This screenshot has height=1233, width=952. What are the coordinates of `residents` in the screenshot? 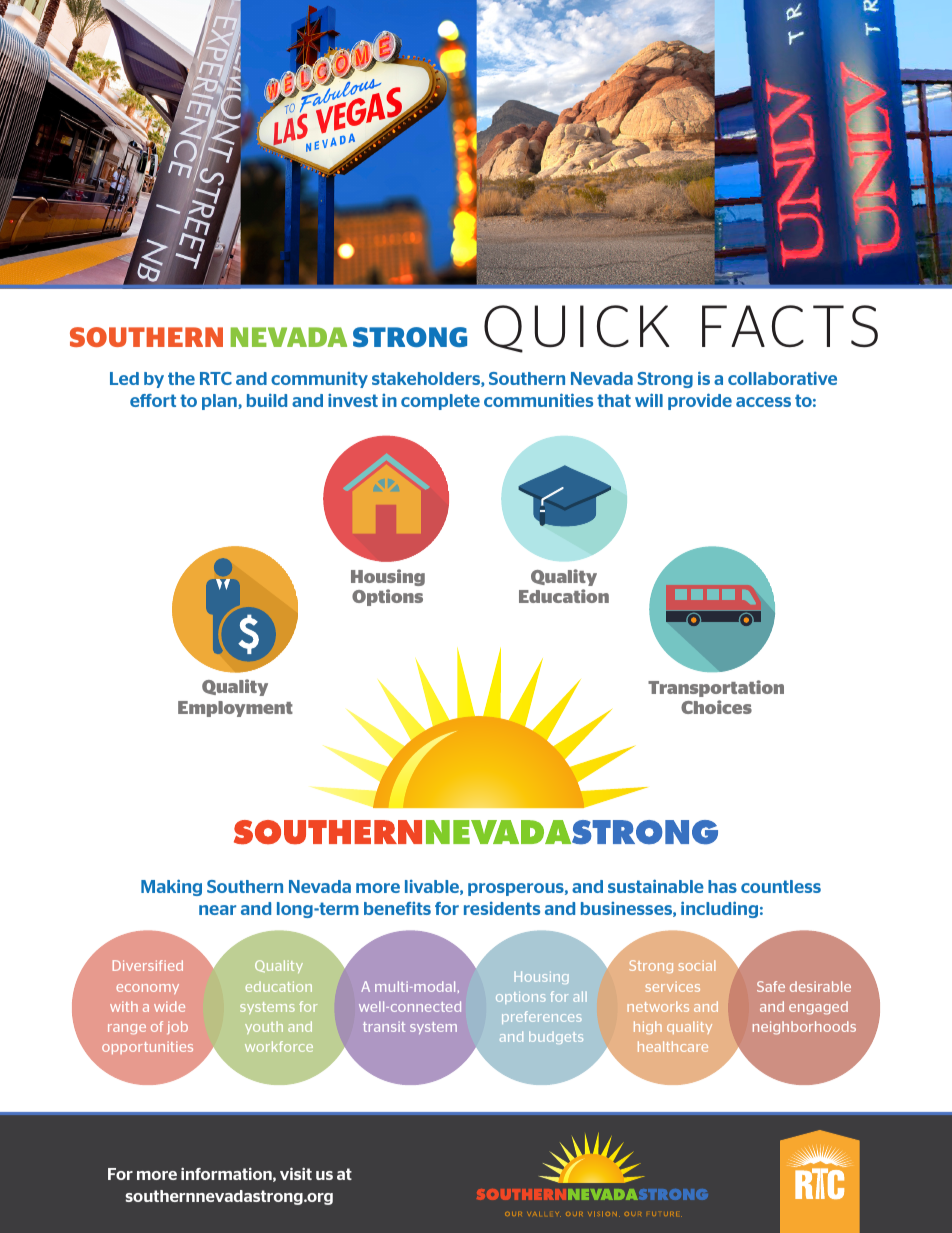 It's located at (502, 908).
